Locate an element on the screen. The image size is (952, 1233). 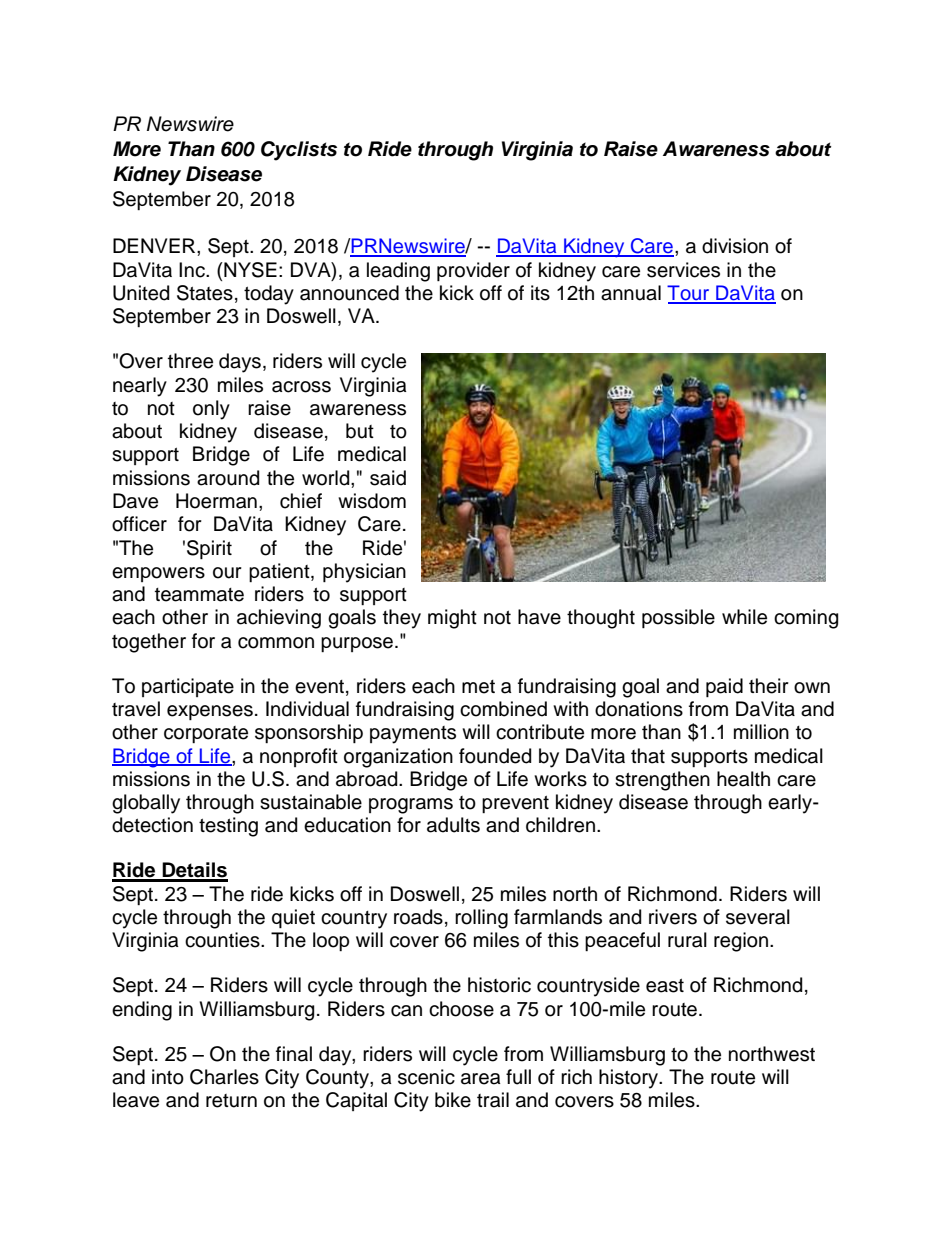
Charles is located at coordinates (224, 1077).
